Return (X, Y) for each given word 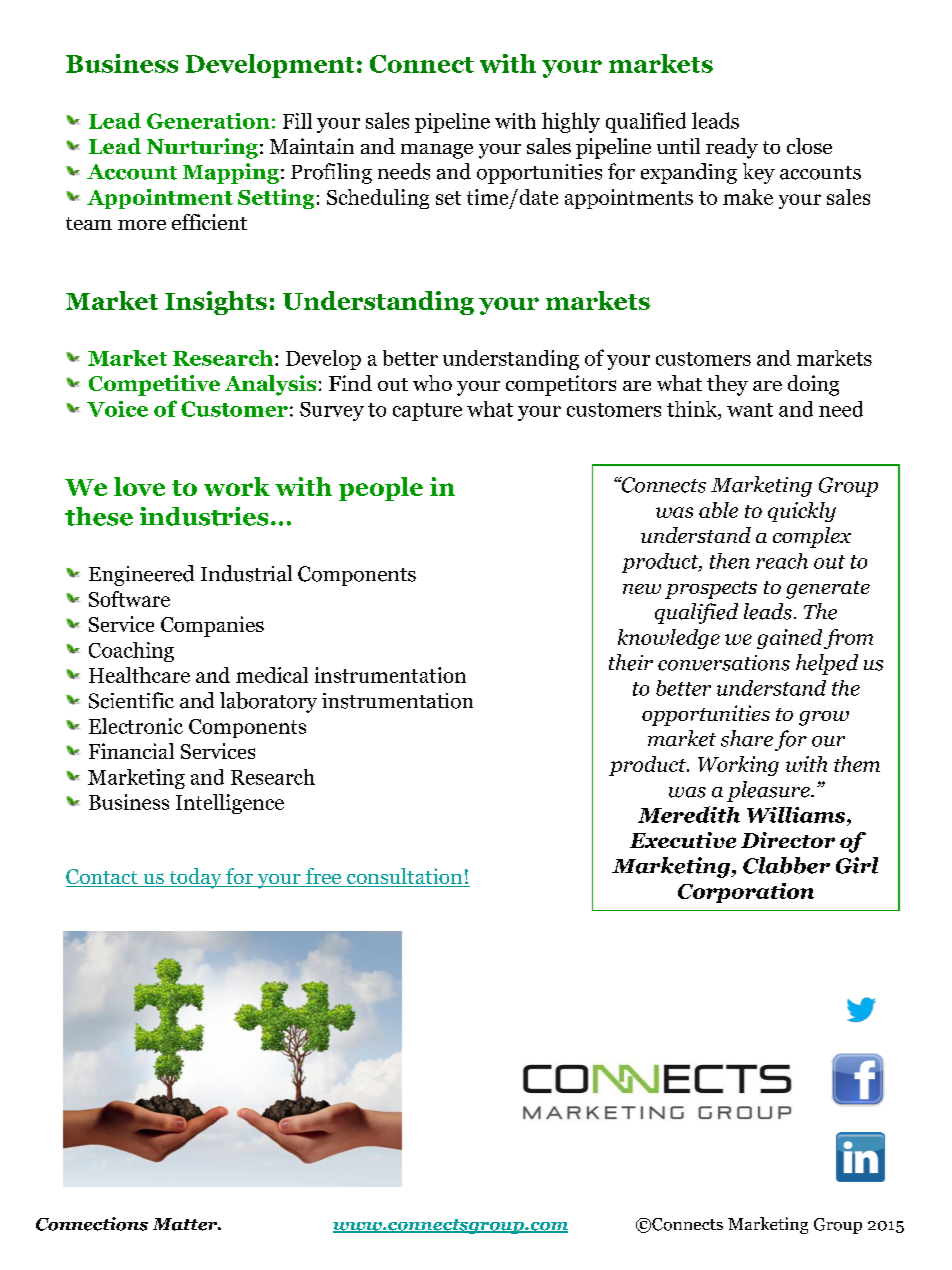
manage (437, 151)
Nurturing (202, 148)
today (195, 878)
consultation (405, 877)
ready (732, 148)
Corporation (746, 893)
